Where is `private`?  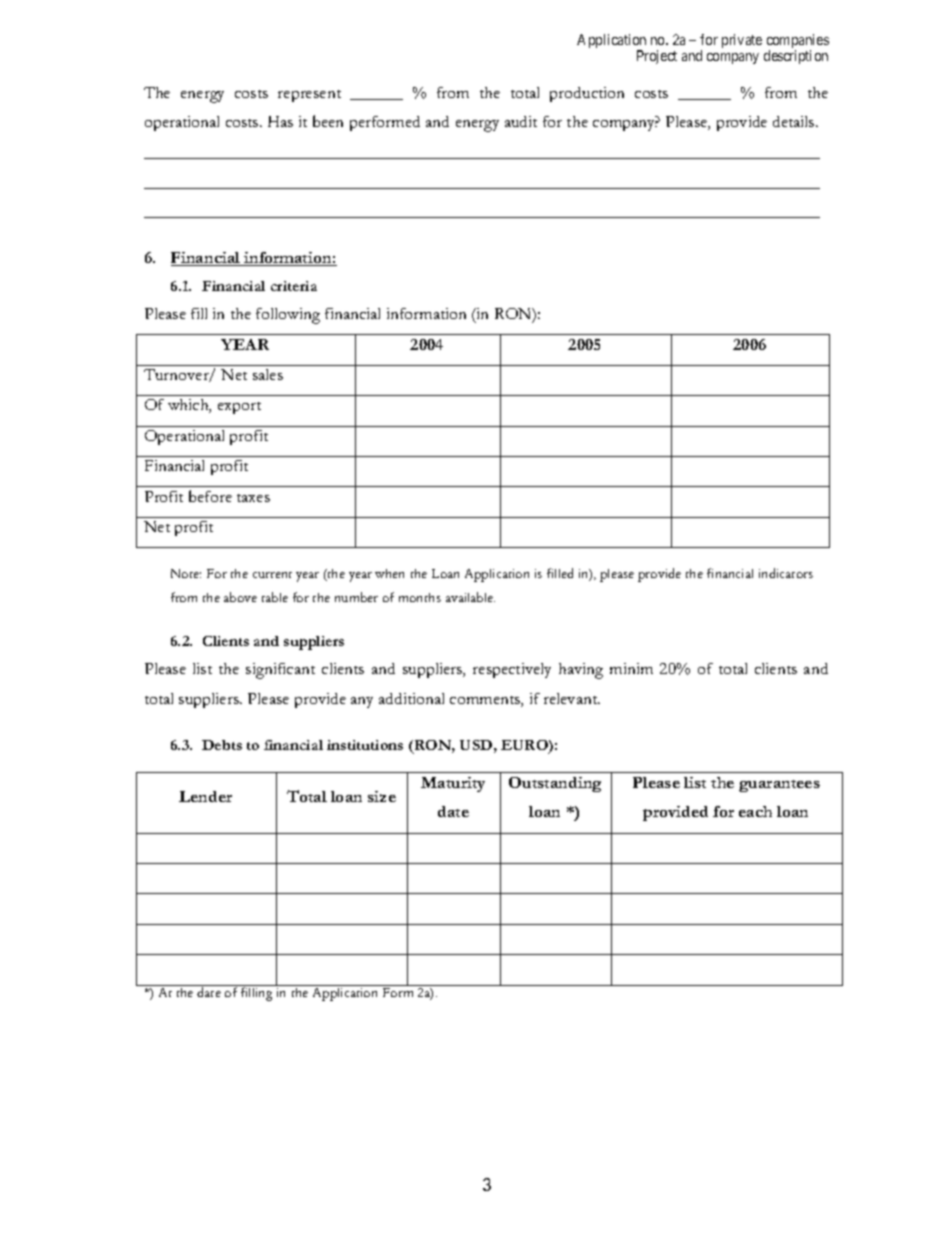
private is located at coordinates (742, 41).
